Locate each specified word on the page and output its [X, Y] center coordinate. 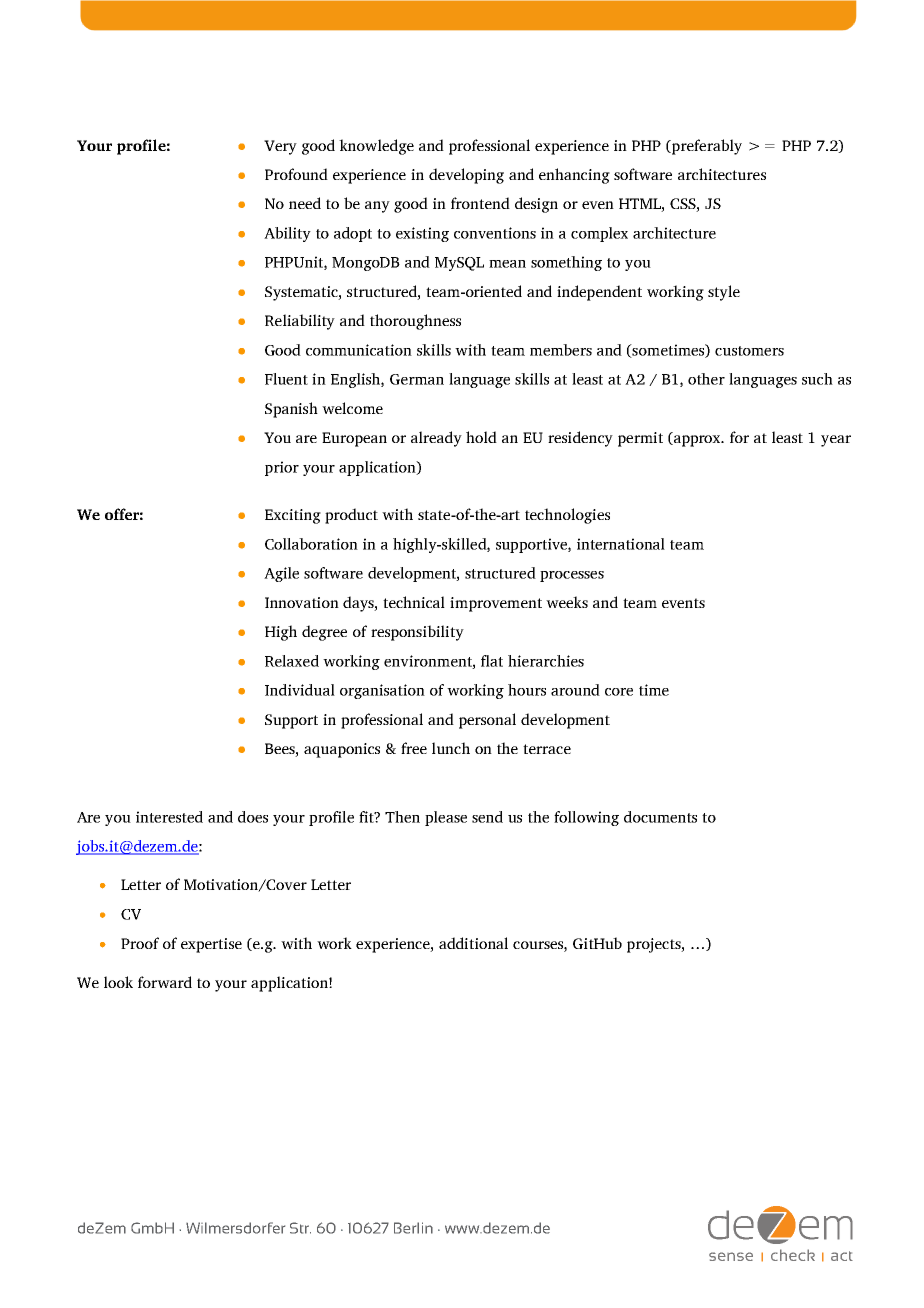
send [487, 817]
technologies [567, 516]
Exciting [293, 516]
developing [466, 176]
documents [660, 817]
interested [169, 817]
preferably [706, 147]
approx [697, 441]
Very [280, 147]
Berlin [413, 1228]
